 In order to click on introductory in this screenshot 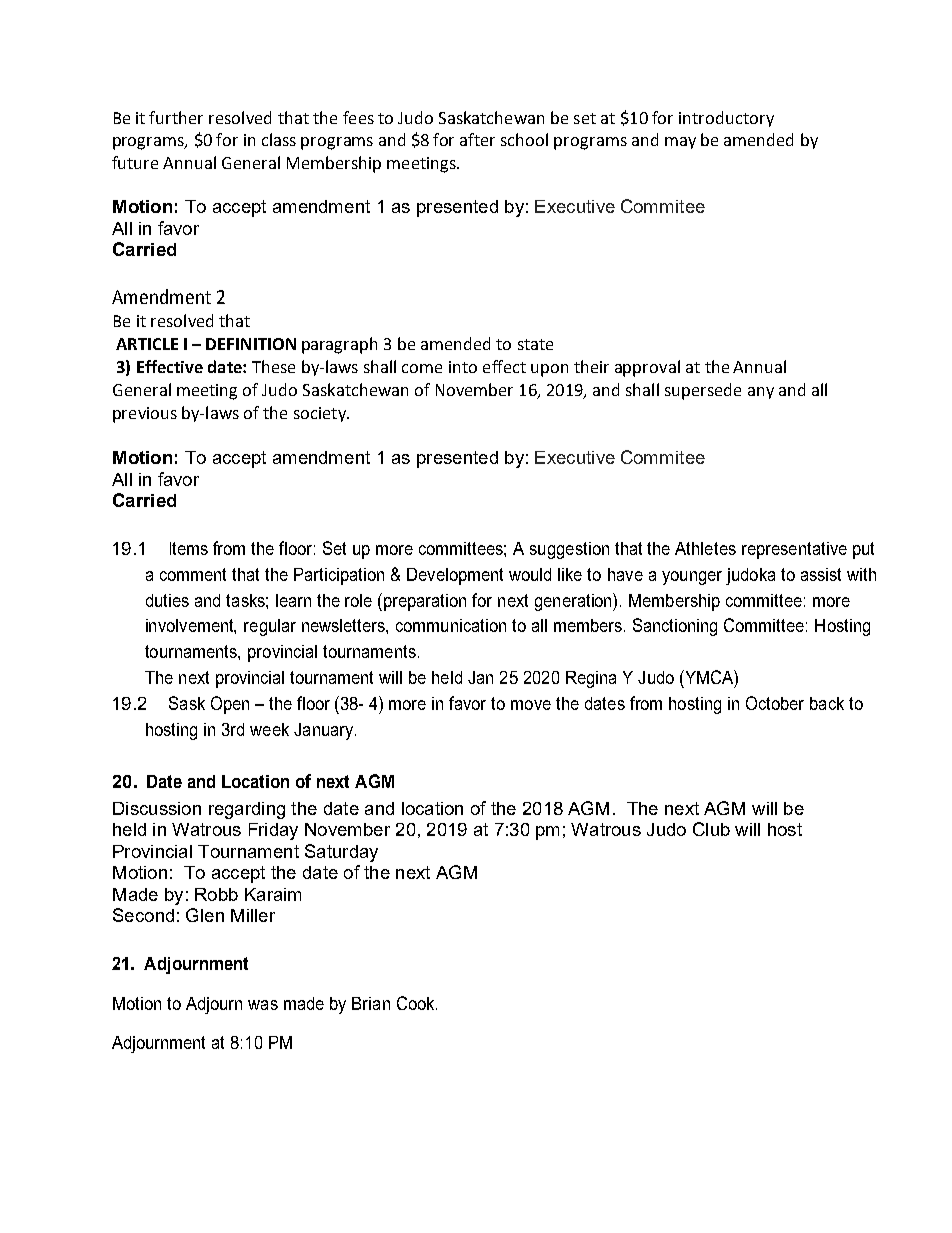, I will do `click(726, 119)`.
